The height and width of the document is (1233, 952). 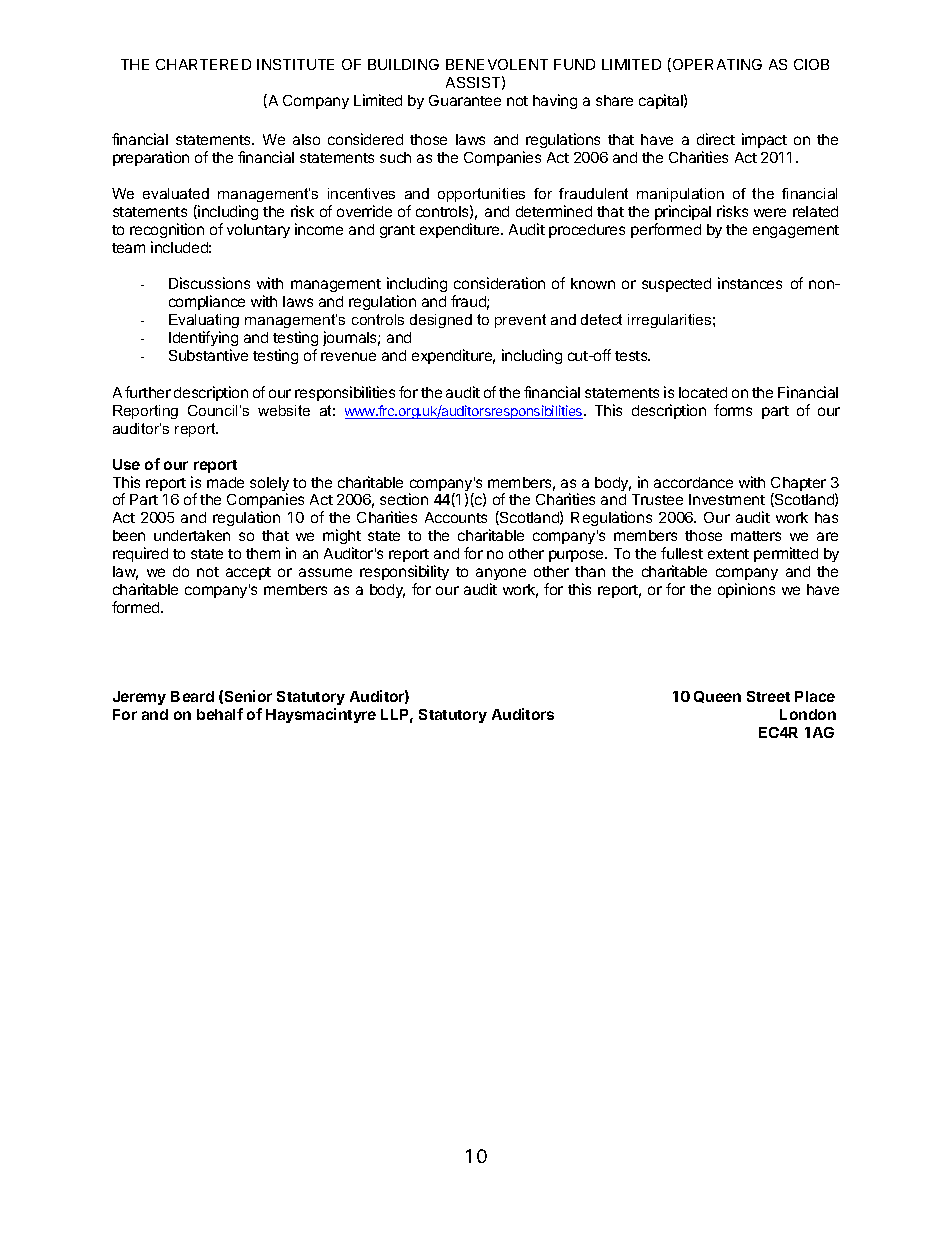 I want to click on Guarantee, so click(x=465, y=100).
